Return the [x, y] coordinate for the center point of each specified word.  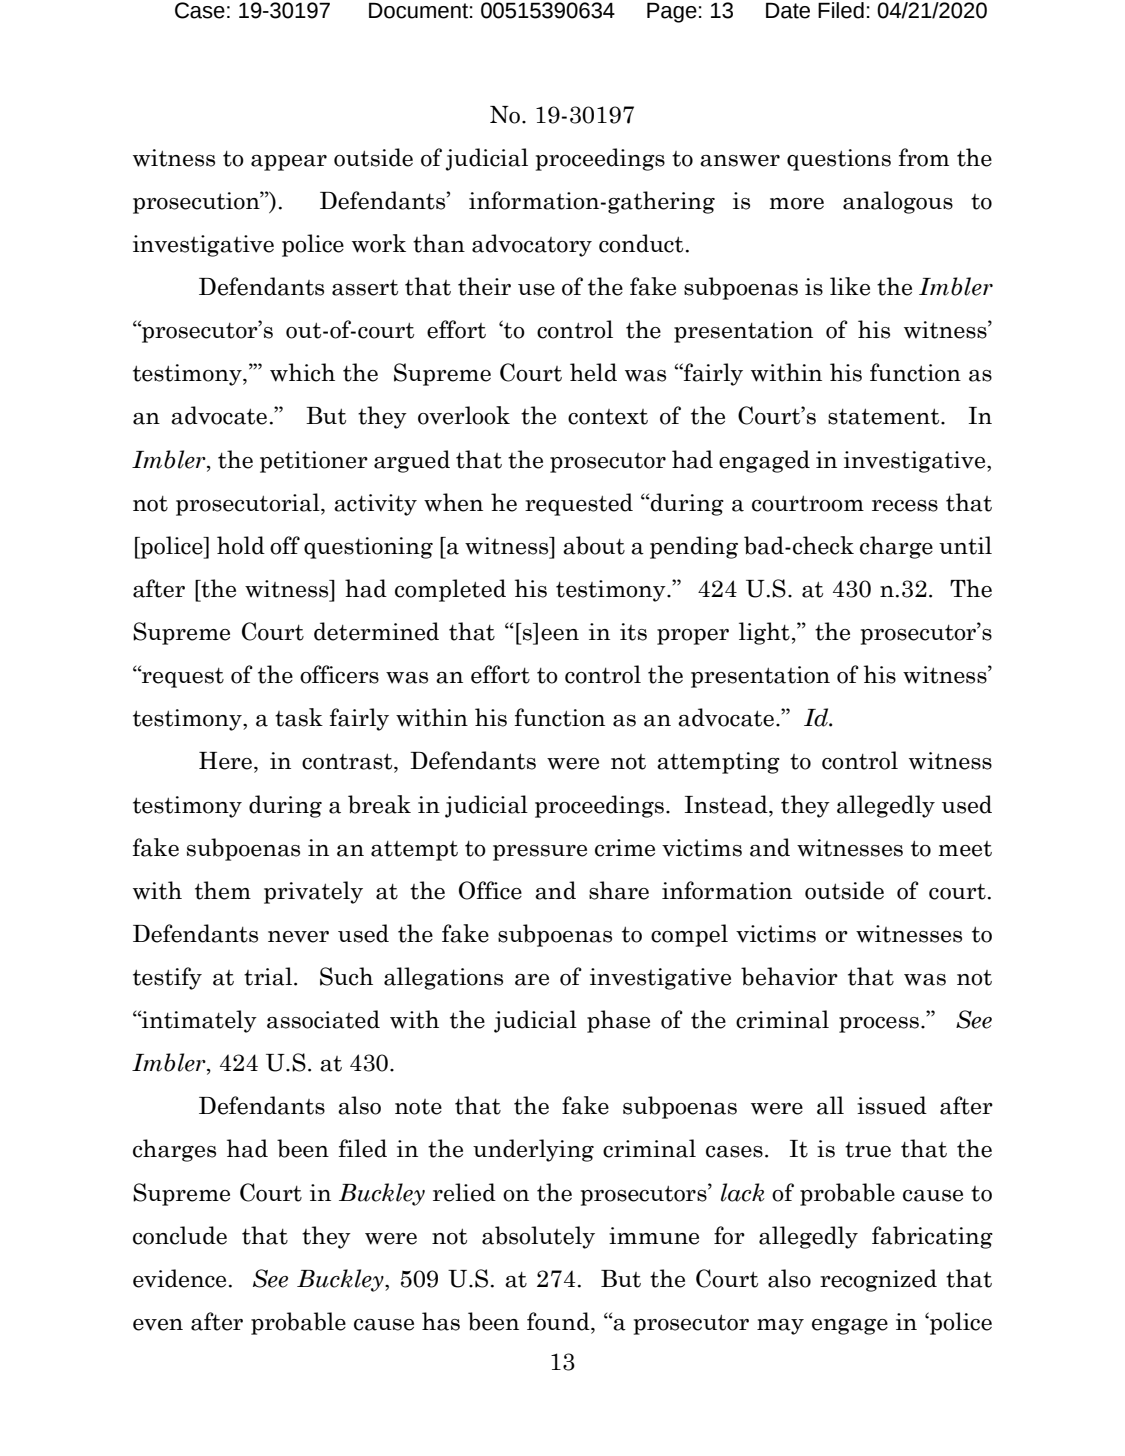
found [559, 1321]
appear [289, 163]
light [764, 633]
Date [788, 10]
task [299, 717]
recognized [878, 1280]
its [633, 632]
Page [672, 12]
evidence [179, 1278]
